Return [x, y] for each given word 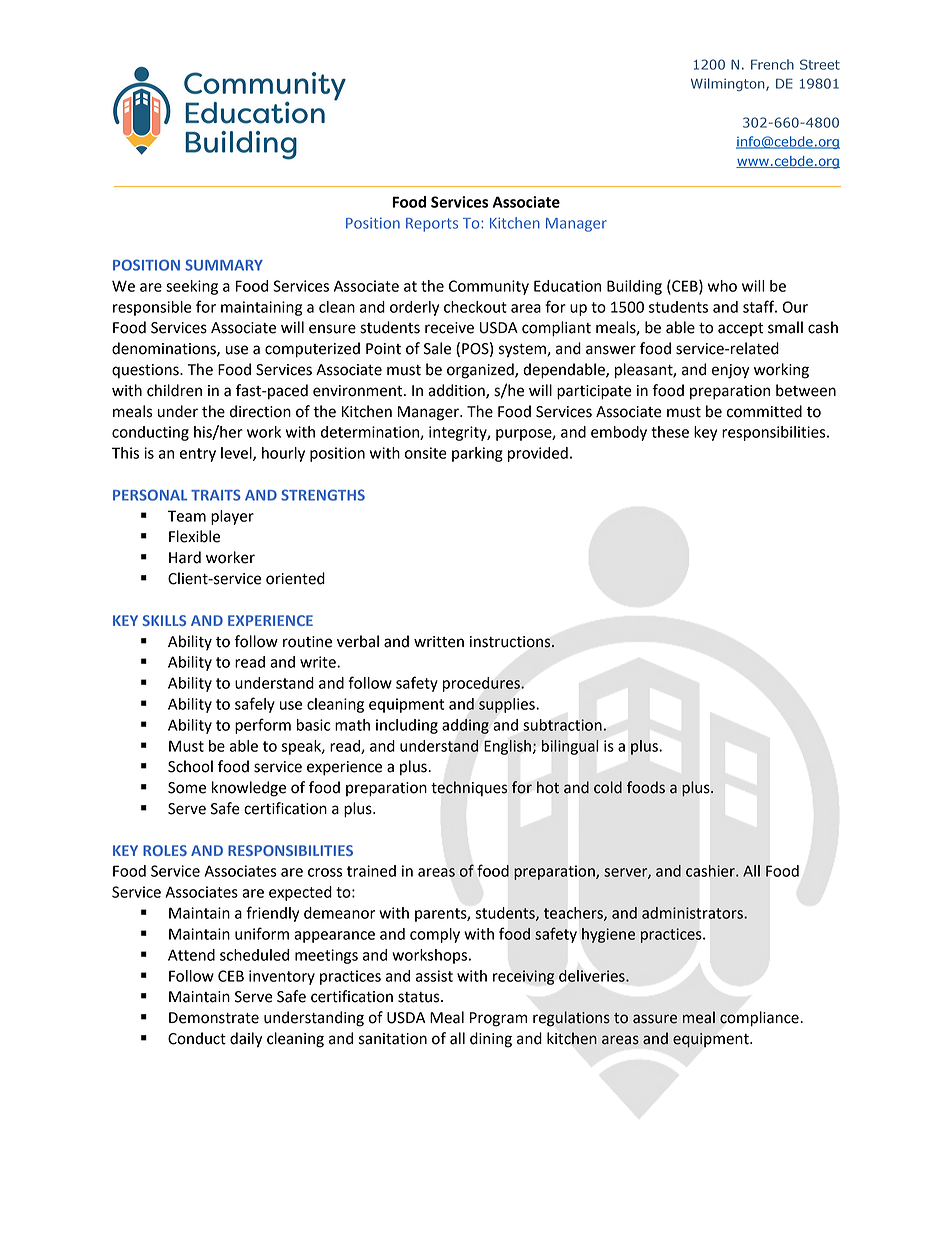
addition [457, 391]
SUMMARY [224, 265]
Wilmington [729, 84]
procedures [482, 684]
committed [764, 411]
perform [263, 726]
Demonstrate [214, 1018]
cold [608, 787]
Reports [432, 225]
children [174, 390]
